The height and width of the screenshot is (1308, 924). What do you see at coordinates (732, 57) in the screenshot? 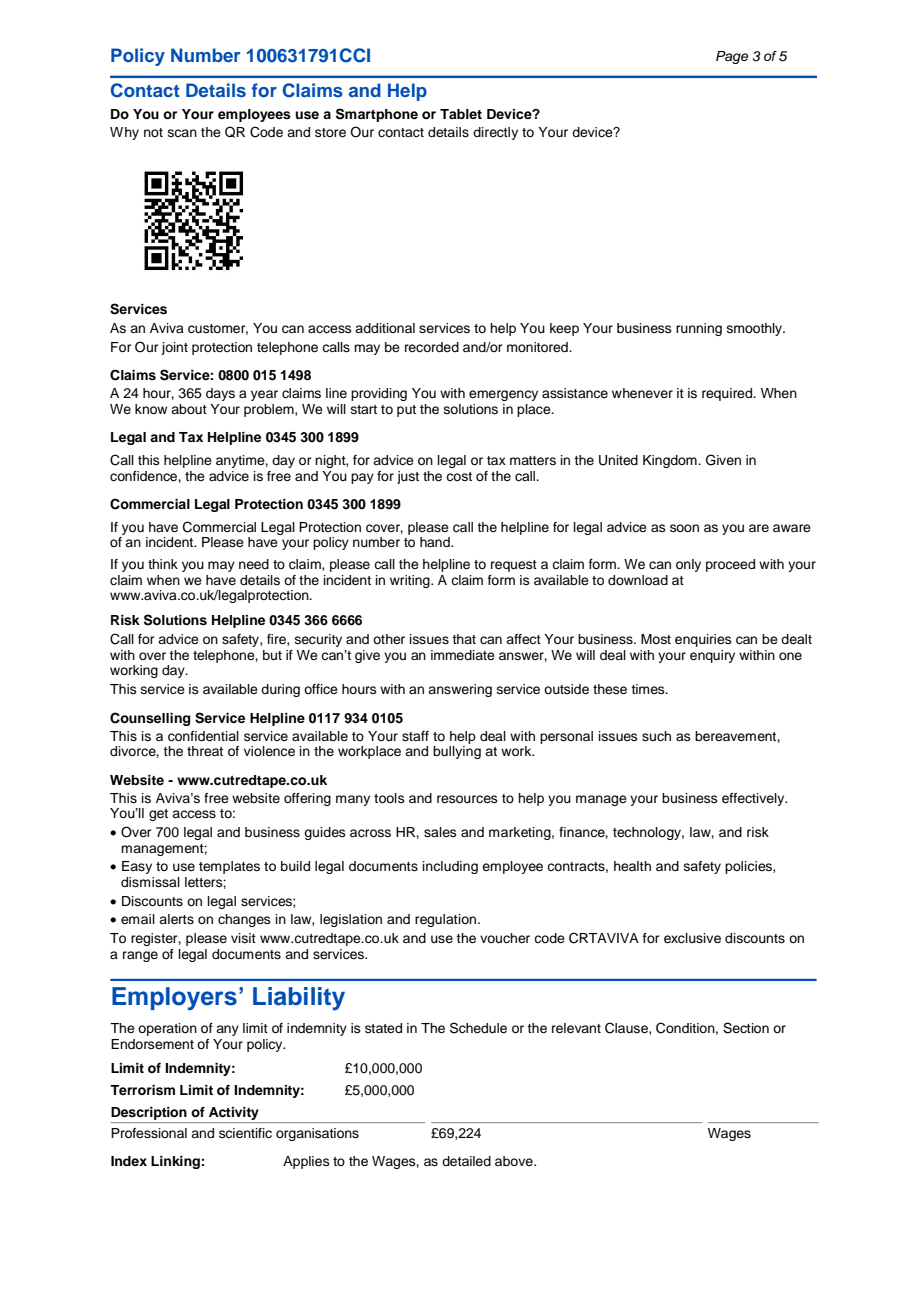
I see `Page` at bounding box center [732, 57].
